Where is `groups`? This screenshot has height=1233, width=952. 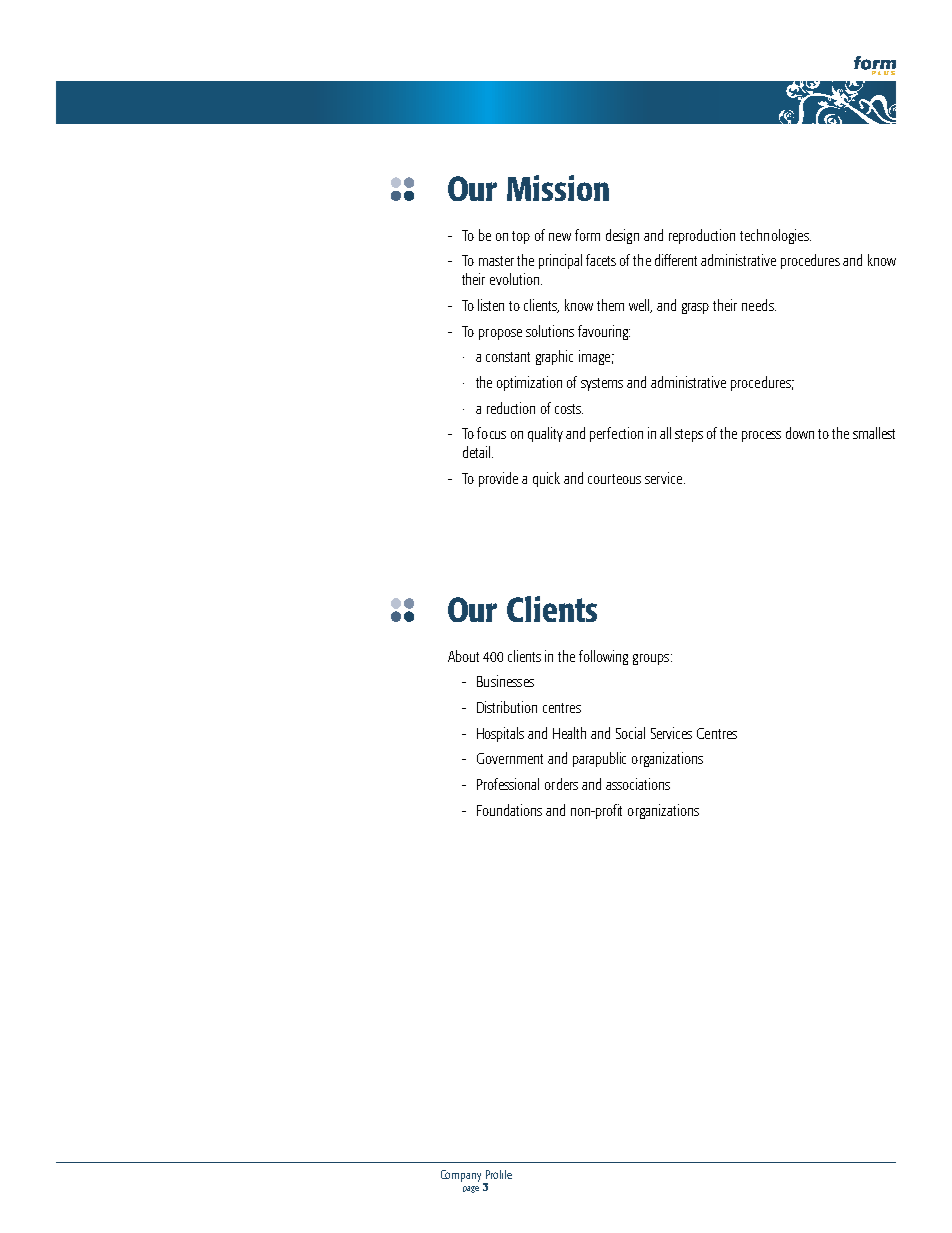
groups is located at coordinates (652, 659).
